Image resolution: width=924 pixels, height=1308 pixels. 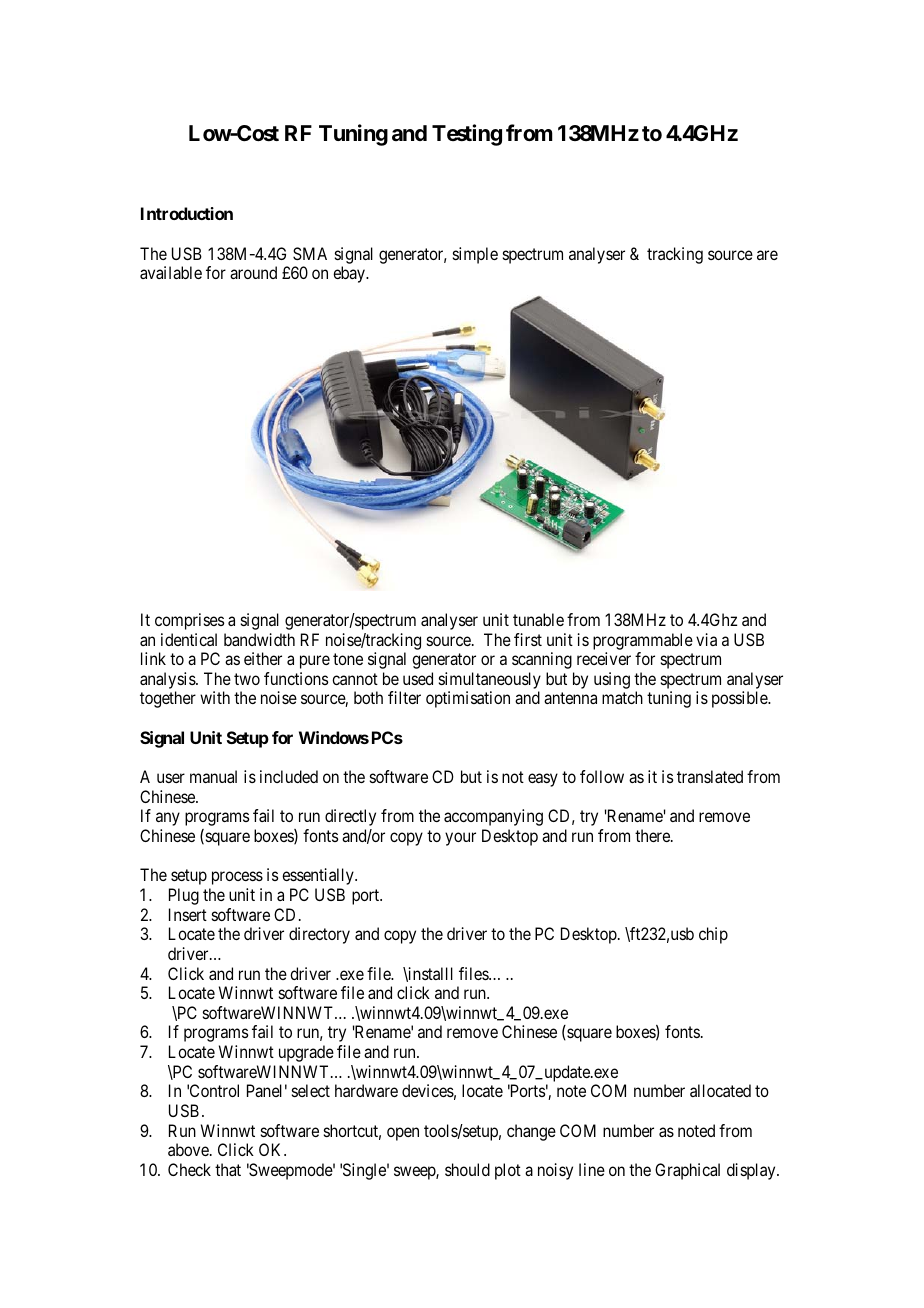 I want to click on Testing, so click(x=467, y=135).
